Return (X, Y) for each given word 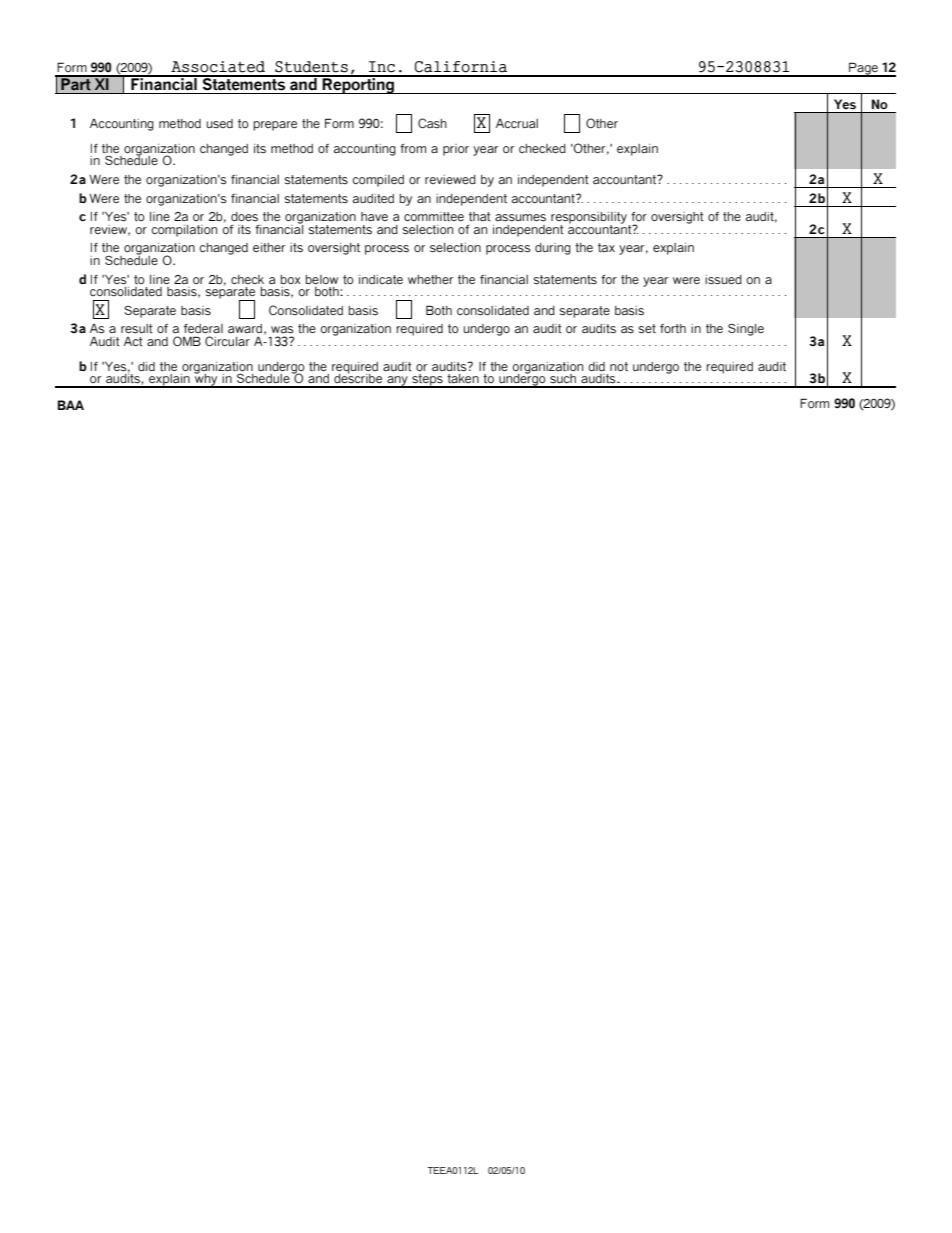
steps (427, 381)
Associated (218, 67)
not (619, 366)
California (461, 67)
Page (863, 69)
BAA (71, 405)
